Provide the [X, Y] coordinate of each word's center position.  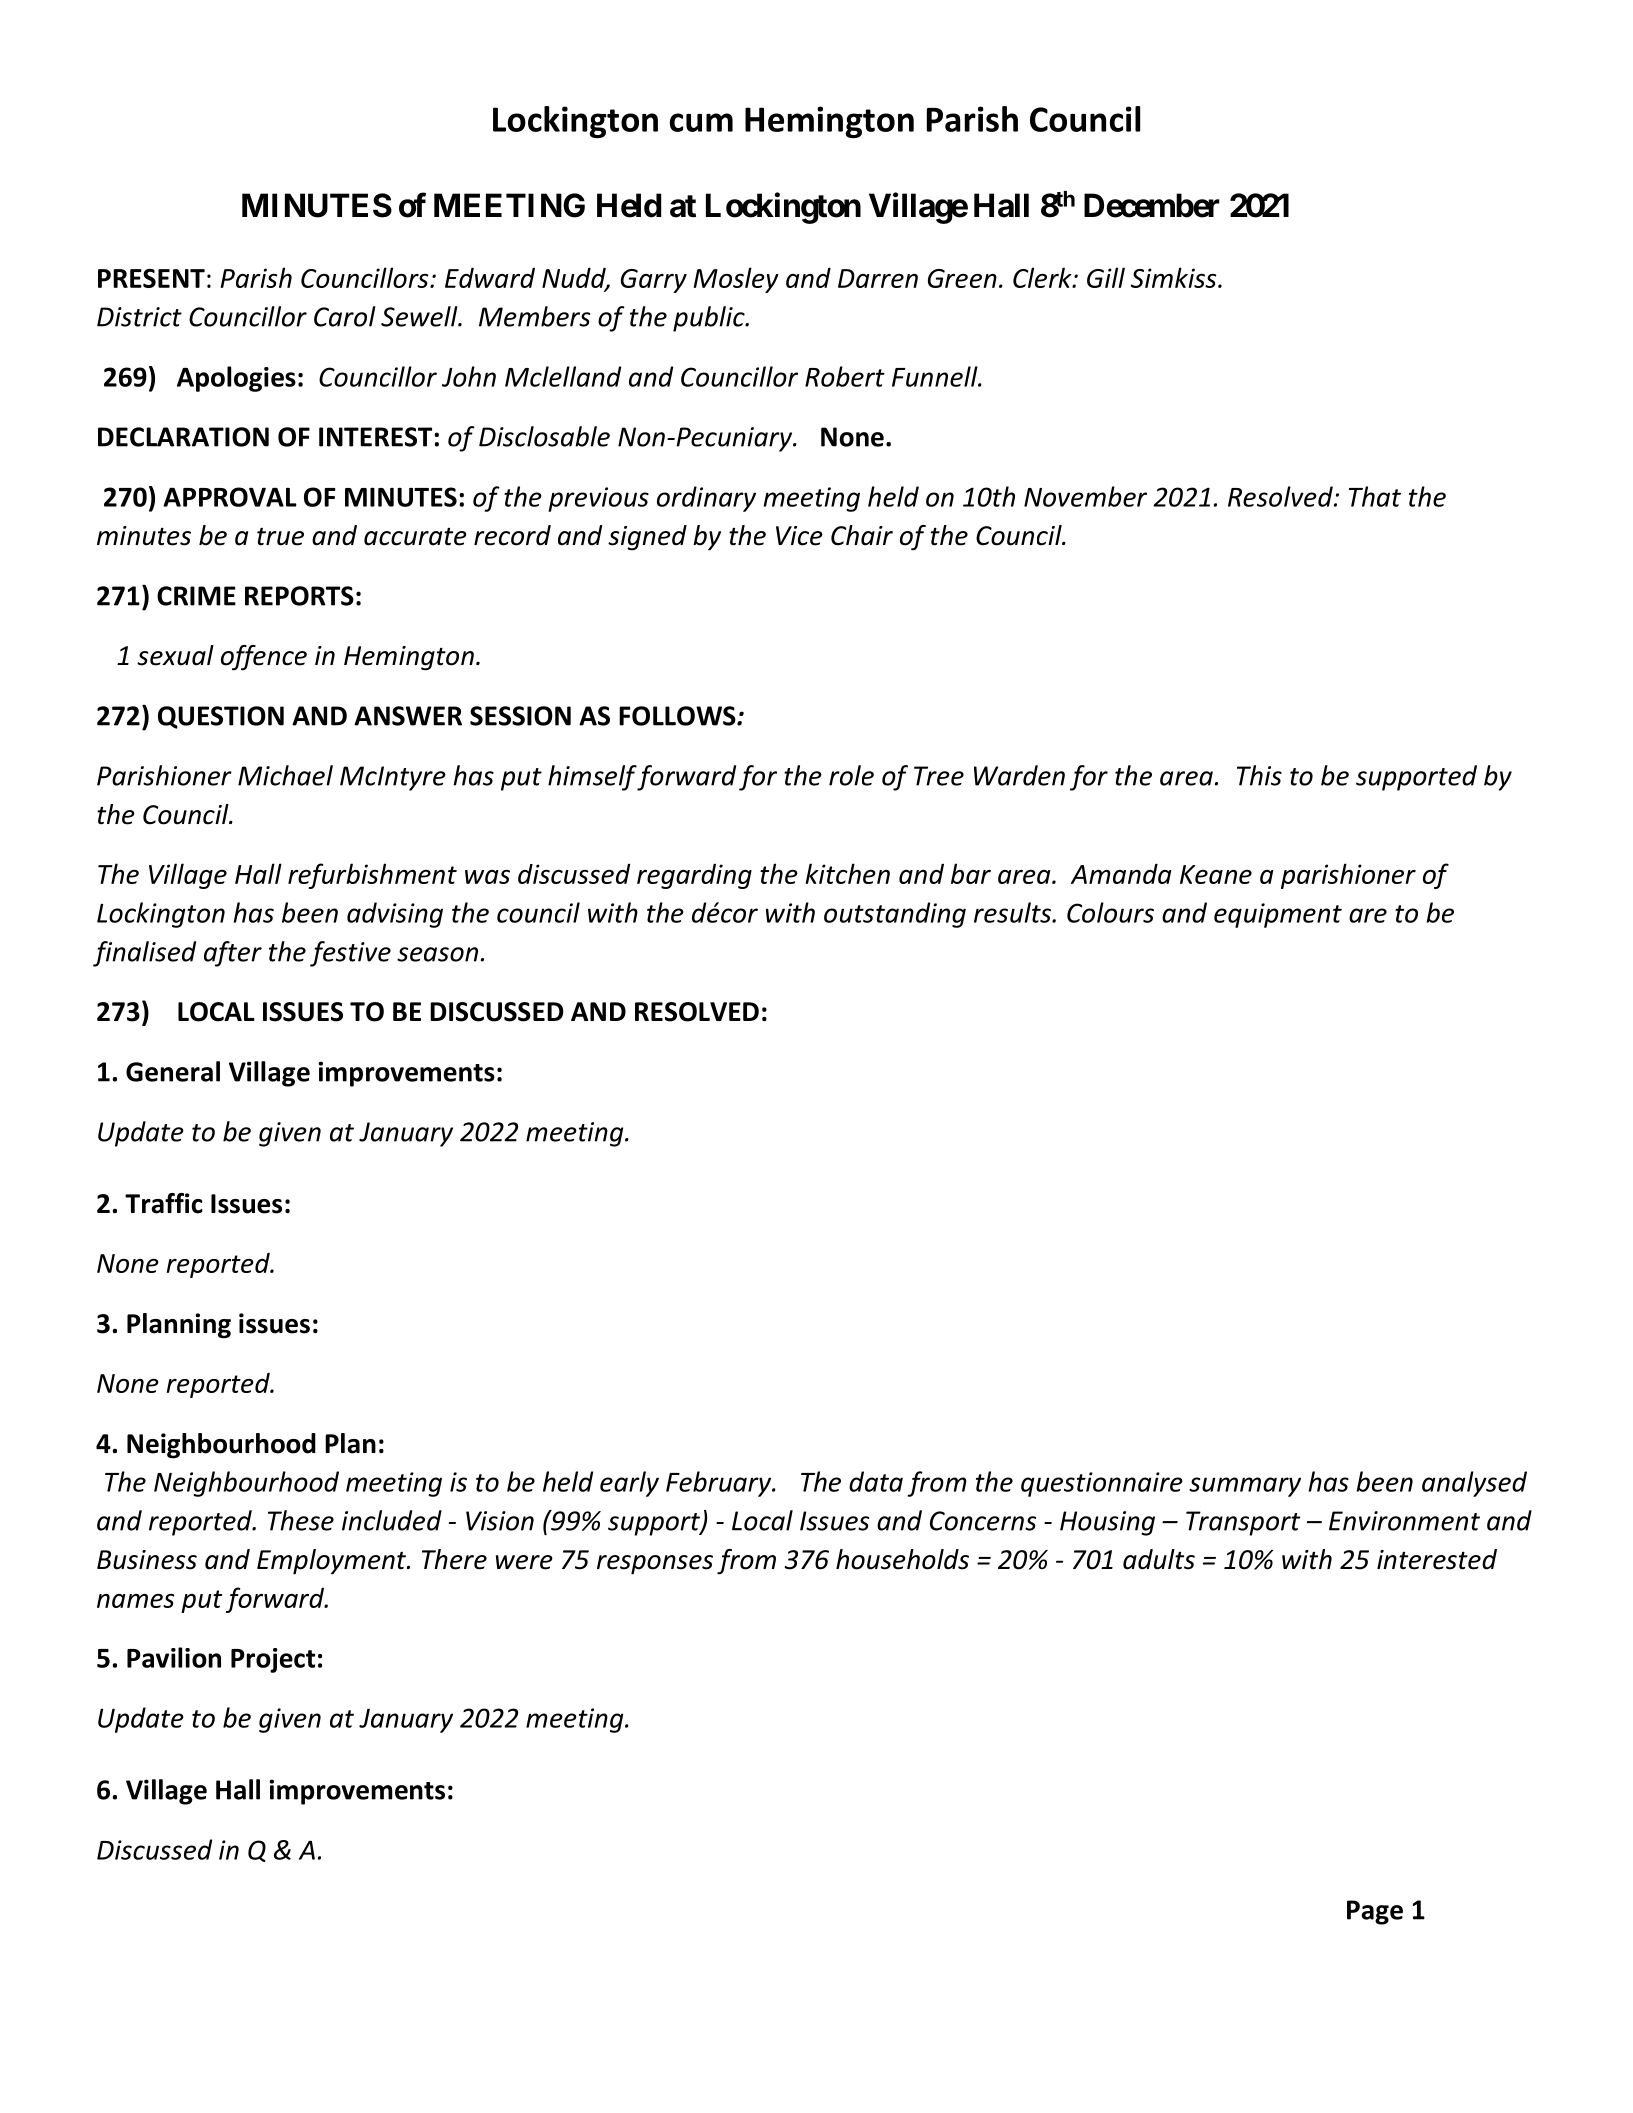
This [1259, 775]
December [1152, 205]
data [876, 1481]
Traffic [164, 1203]
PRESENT [151, 278]
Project [273, 1660]
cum [701, 122]
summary [1245, 1487]
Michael [285, 775]
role [851, 775]
